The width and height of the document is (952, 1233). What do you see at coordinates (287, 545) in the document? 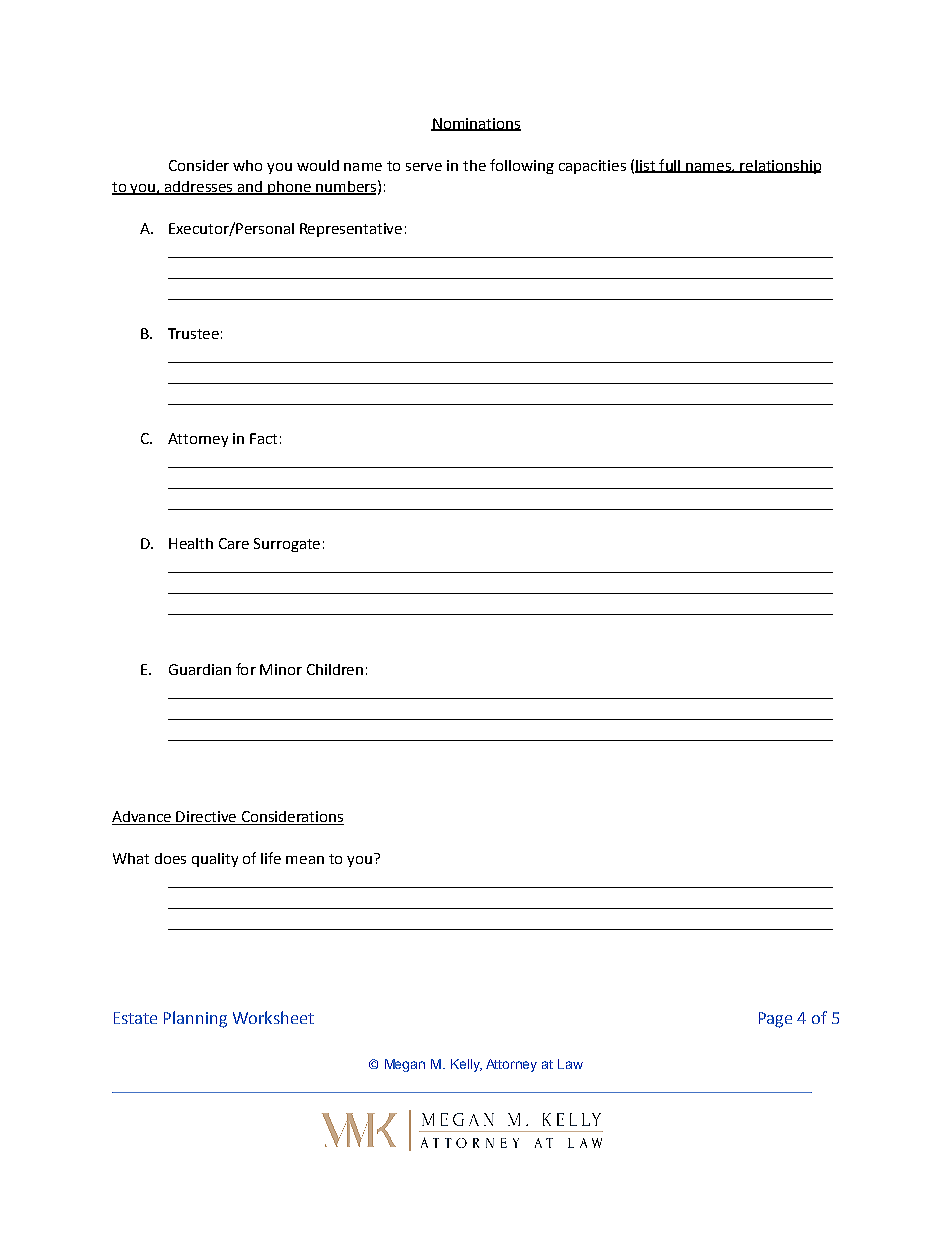
I see `Surrogate` at bounding box center [287, 545].
